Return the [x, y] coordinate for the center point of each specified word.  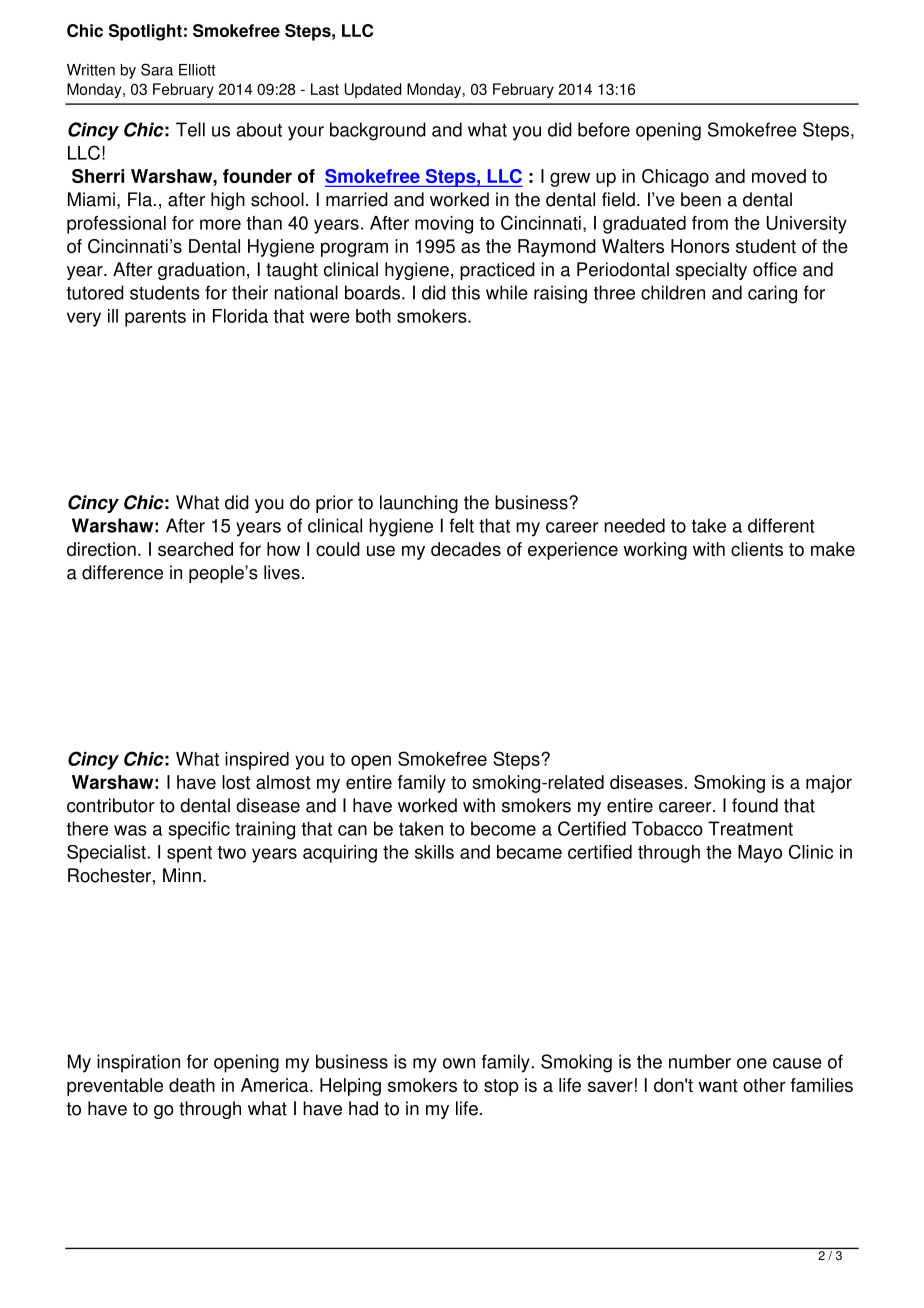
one [752, 1063]
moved [779, 176]
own [459, 1063]
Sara [157, 69]
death [192, 1085]
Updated [373, 90]
